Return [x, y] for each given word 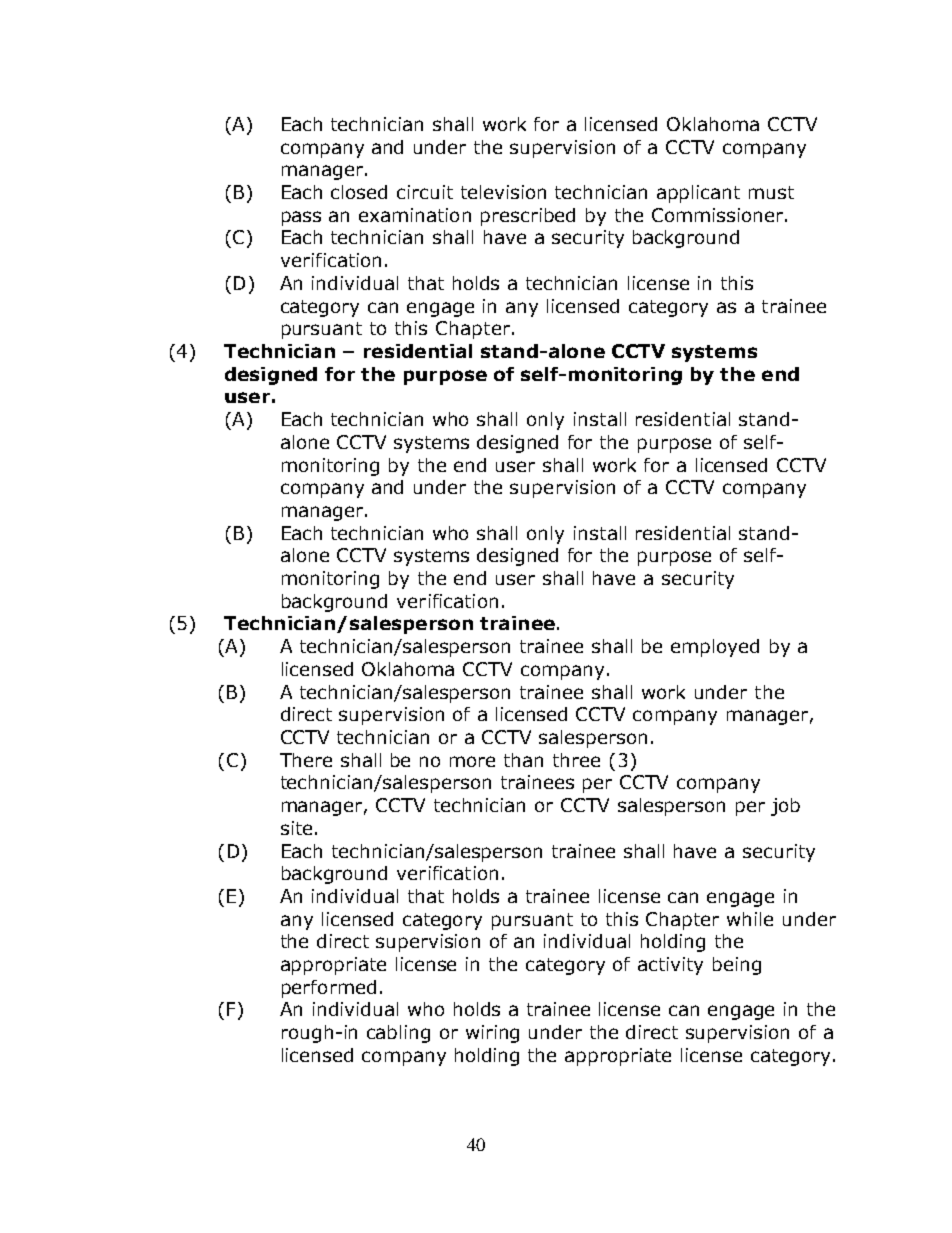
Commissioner [719, 215]
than [523, 760]
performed [329, 989]
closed [359, 192]
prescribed [528, 217]
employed [715, 648]
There [306, 760]
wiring [492, 1034]
